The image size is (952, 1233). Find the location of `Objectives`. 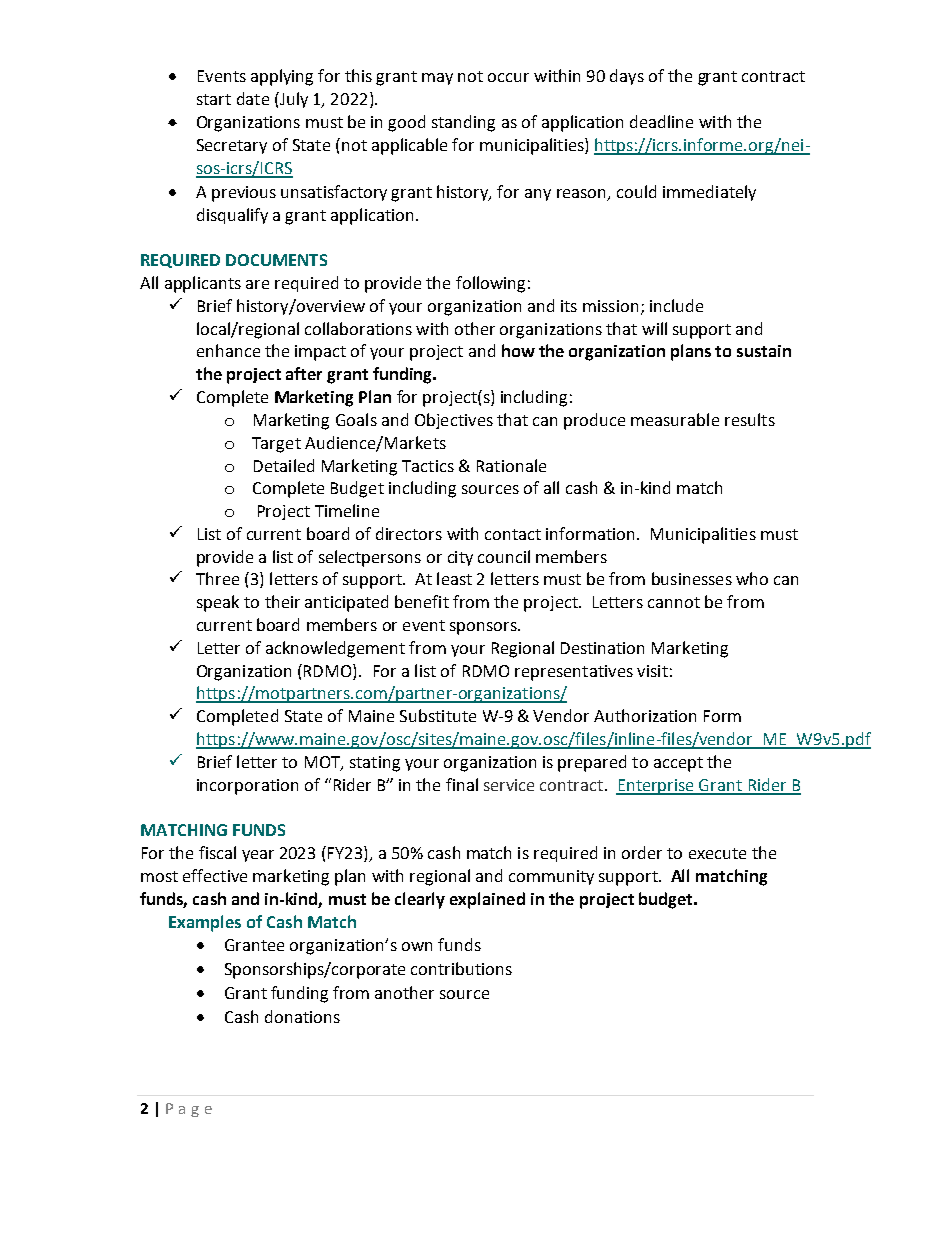

Objectives is located at coordinates (454, 421).
